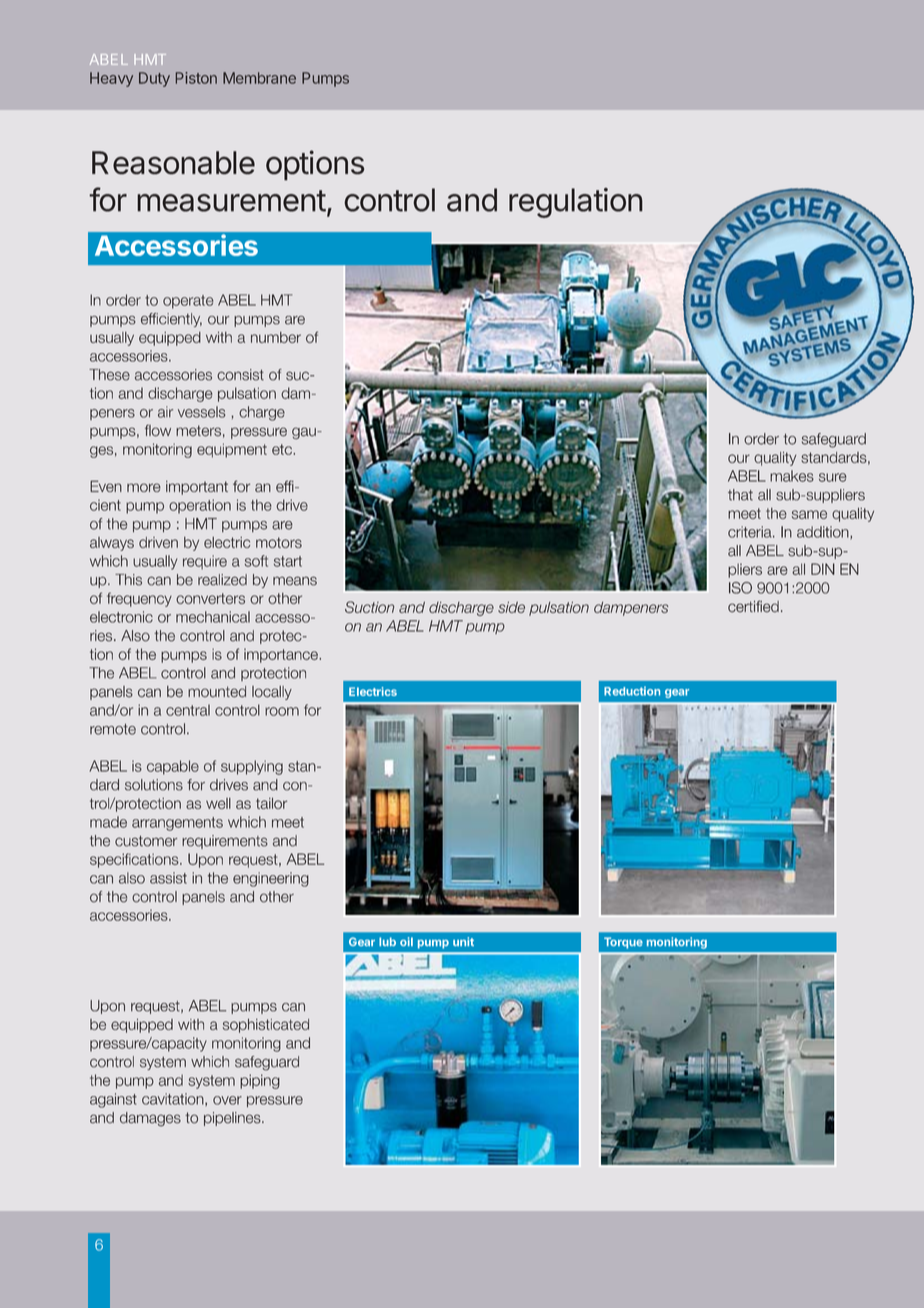  What do you see at coordinates (196, 78) in the screenshot?
I see `Piston` at bounding box center [196, 78].
